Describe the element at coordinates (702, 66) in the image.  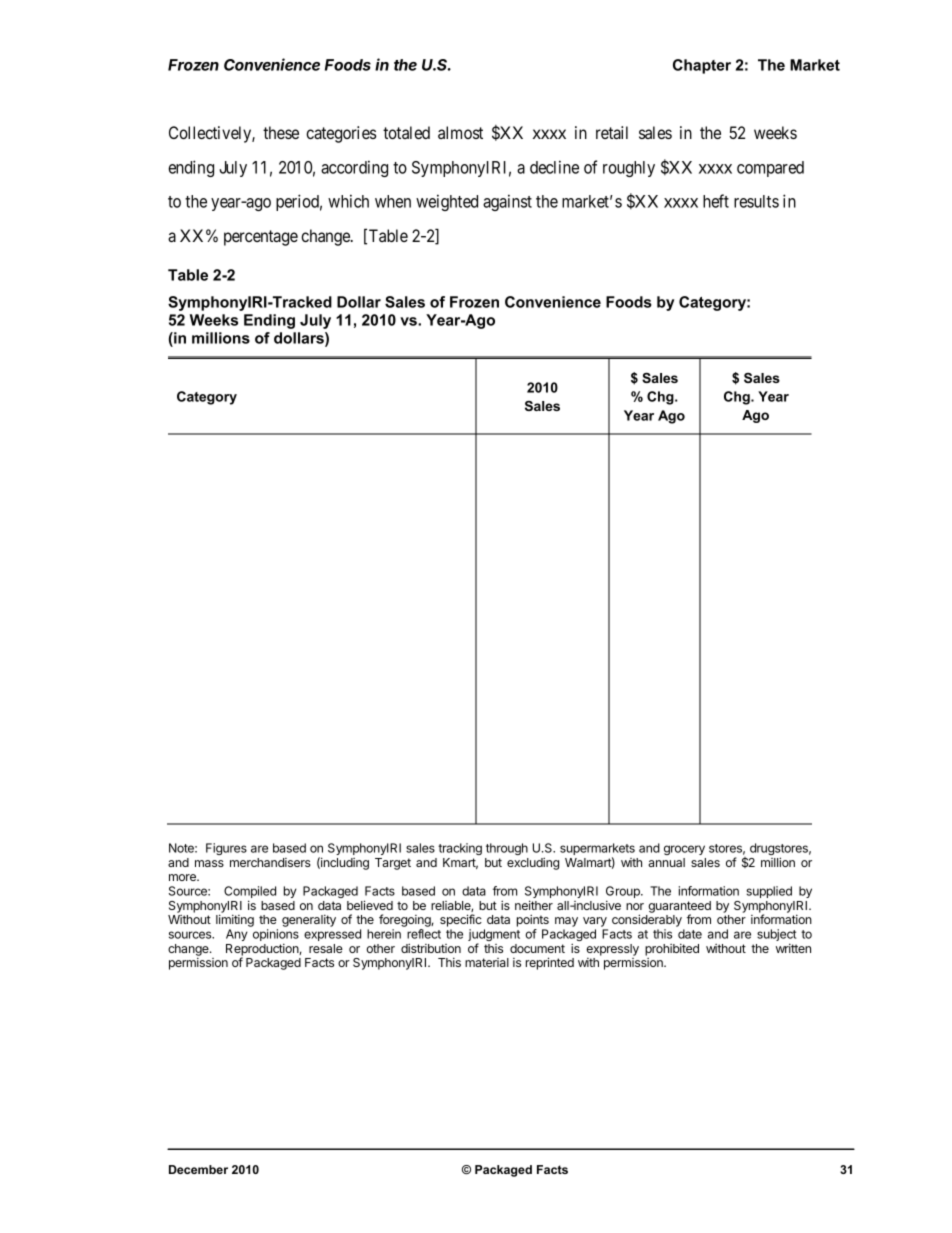
I see `Chapter` at that location.
